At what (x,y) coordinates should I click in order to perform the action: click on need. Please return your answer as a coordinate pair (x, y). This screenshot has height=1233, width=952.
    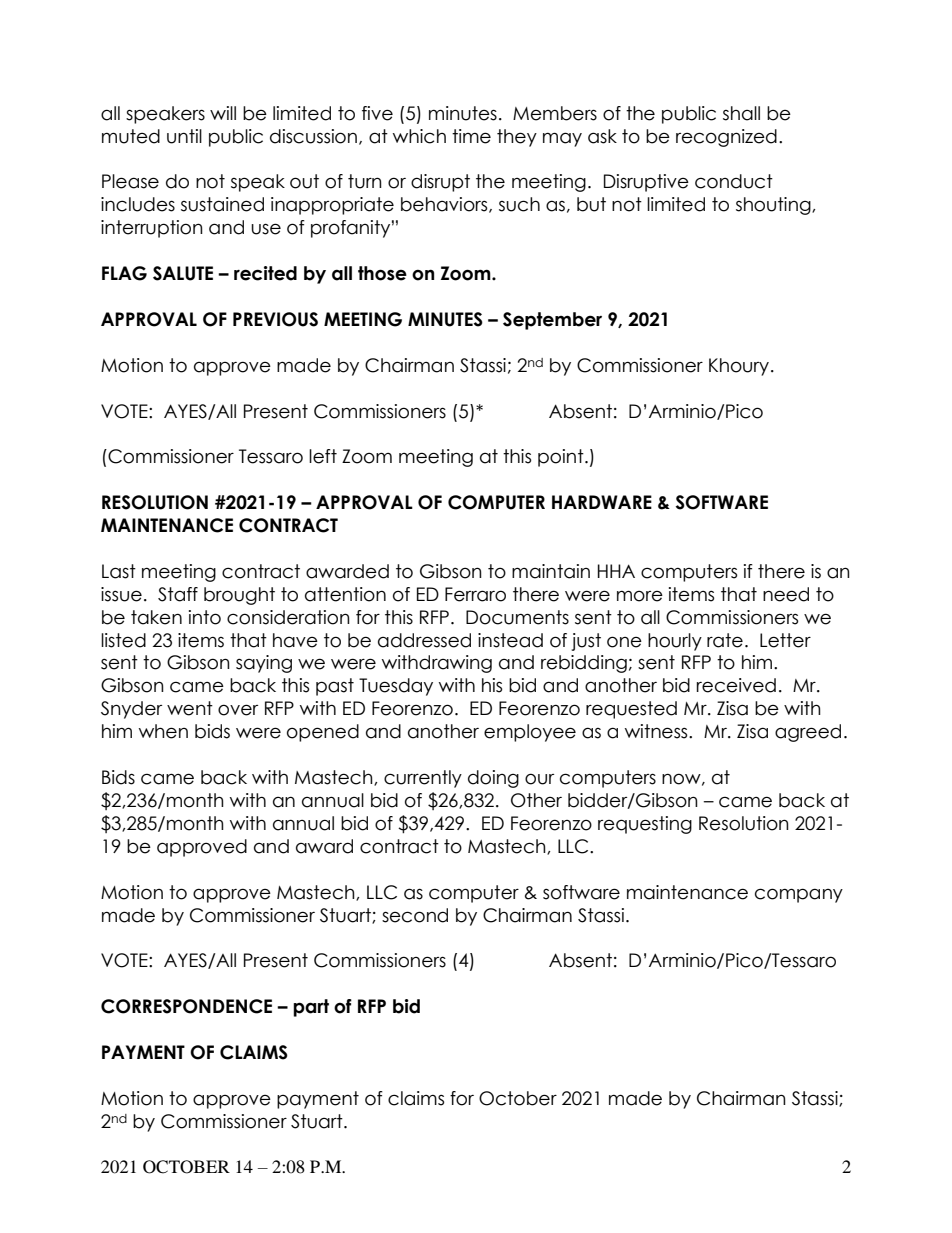
    Looking at the image, I should click on (786, 594).
